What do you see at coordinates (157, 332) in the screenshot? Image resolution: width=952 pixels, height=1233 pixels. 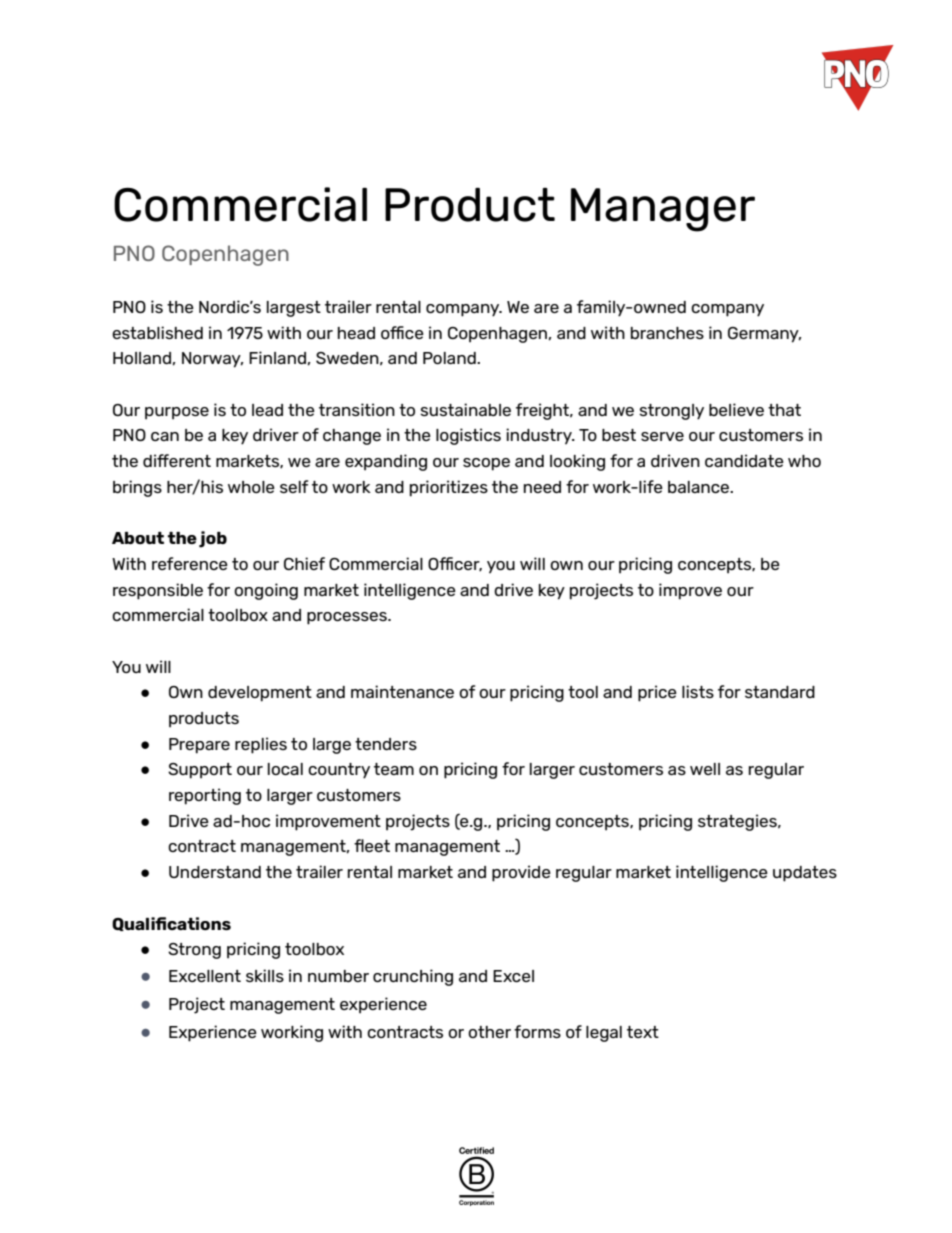 I see `established` at bounding box center [157, 332].
